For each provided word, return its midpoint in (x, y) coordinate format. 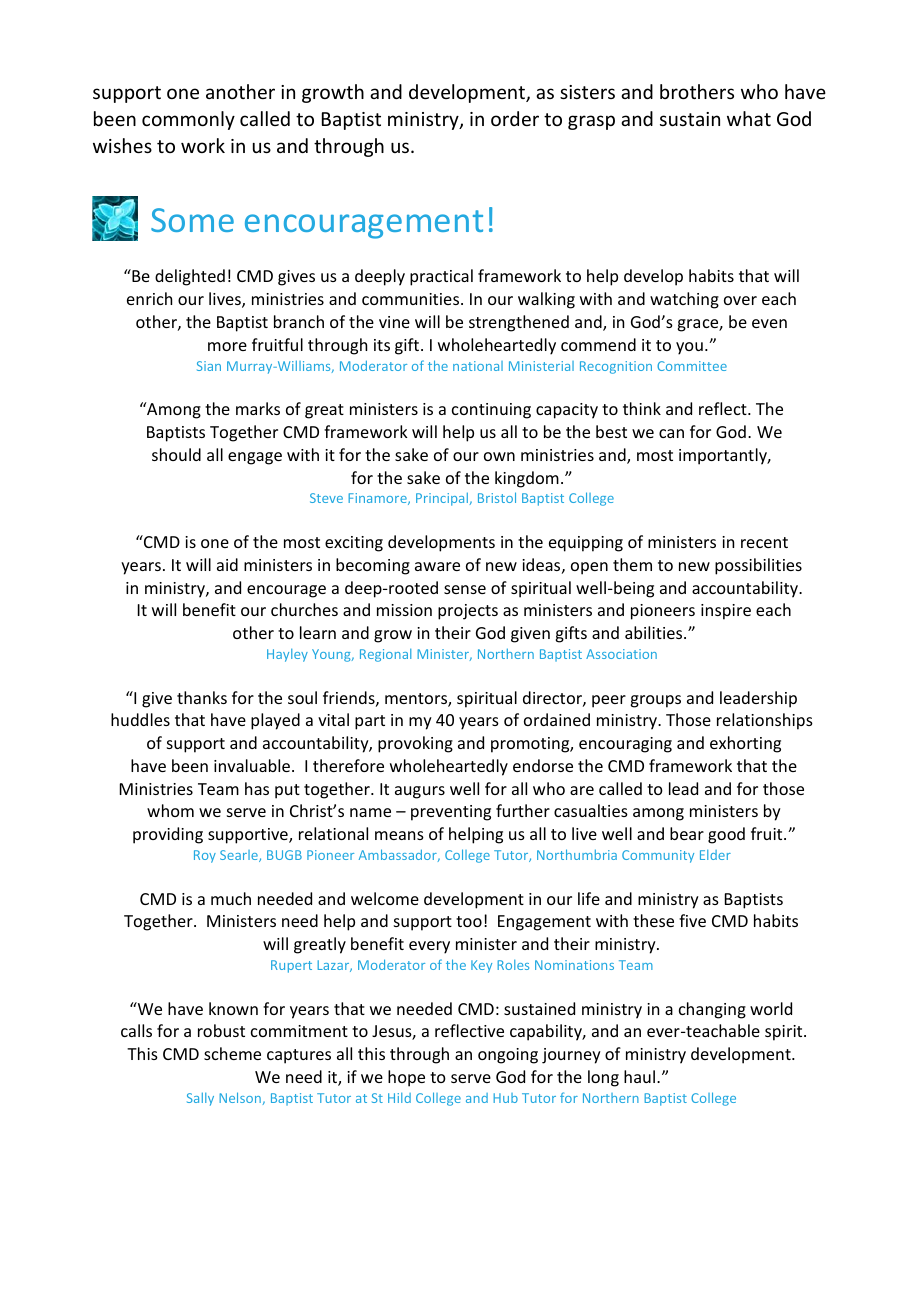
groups (655, 701)
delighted (190, 277)
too (469, 921)
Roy (205, 856)
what (749, 118)
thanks (202, 697)
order (515, 118)
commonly (188, 120)
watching (684, 300)
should (176, 454)
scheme (232, 1053)
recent (764, 542)
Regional (385, 655)
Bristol (497, 497)
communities (412, 299)
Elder (715, 855)
